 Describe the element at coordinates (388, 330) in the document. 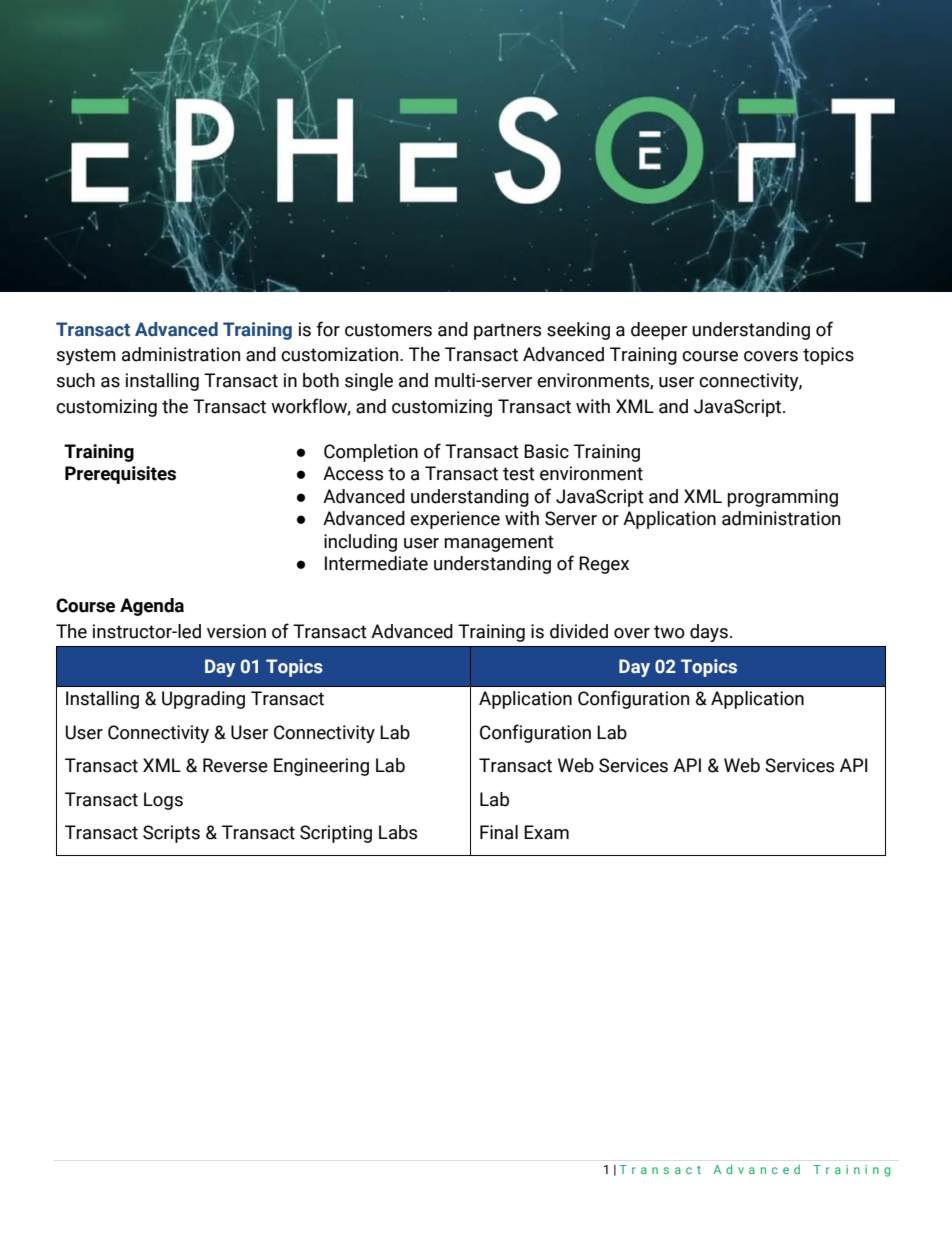

I see `customers` at that location.
